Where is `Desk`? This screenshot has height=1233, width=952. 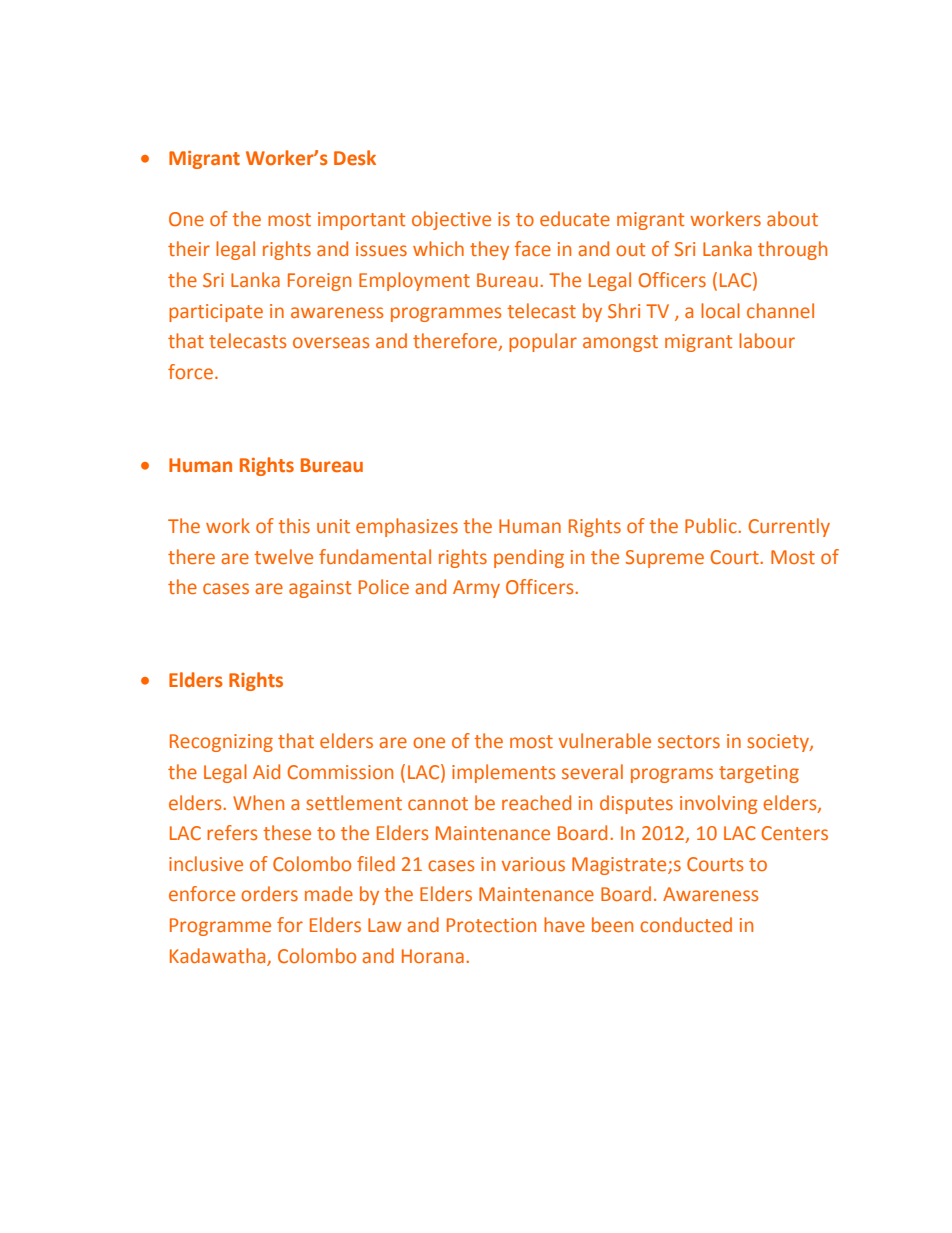 Desk is located at coordinates (355, 158).
